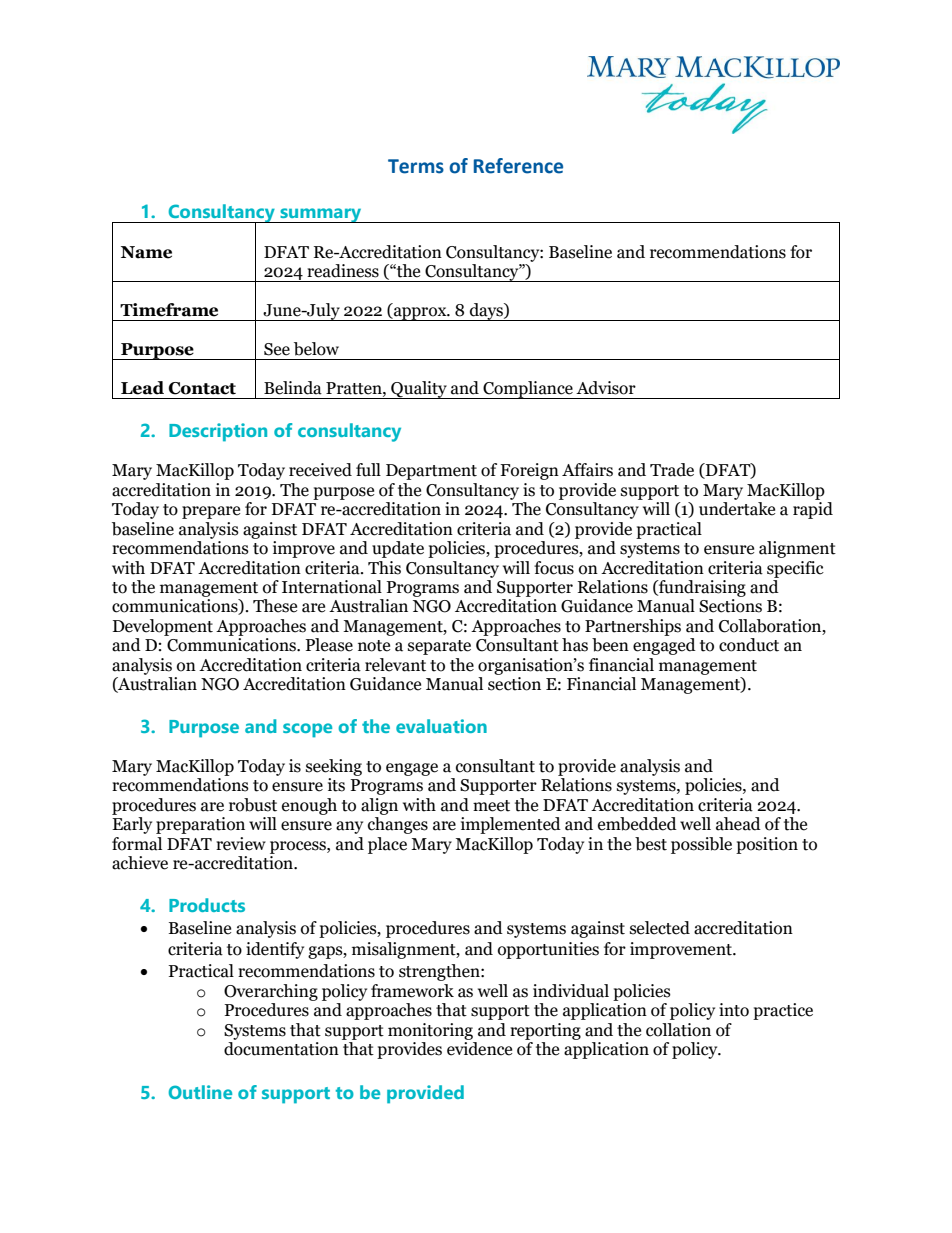  I want to click on evidence, so click(479, 1049).
